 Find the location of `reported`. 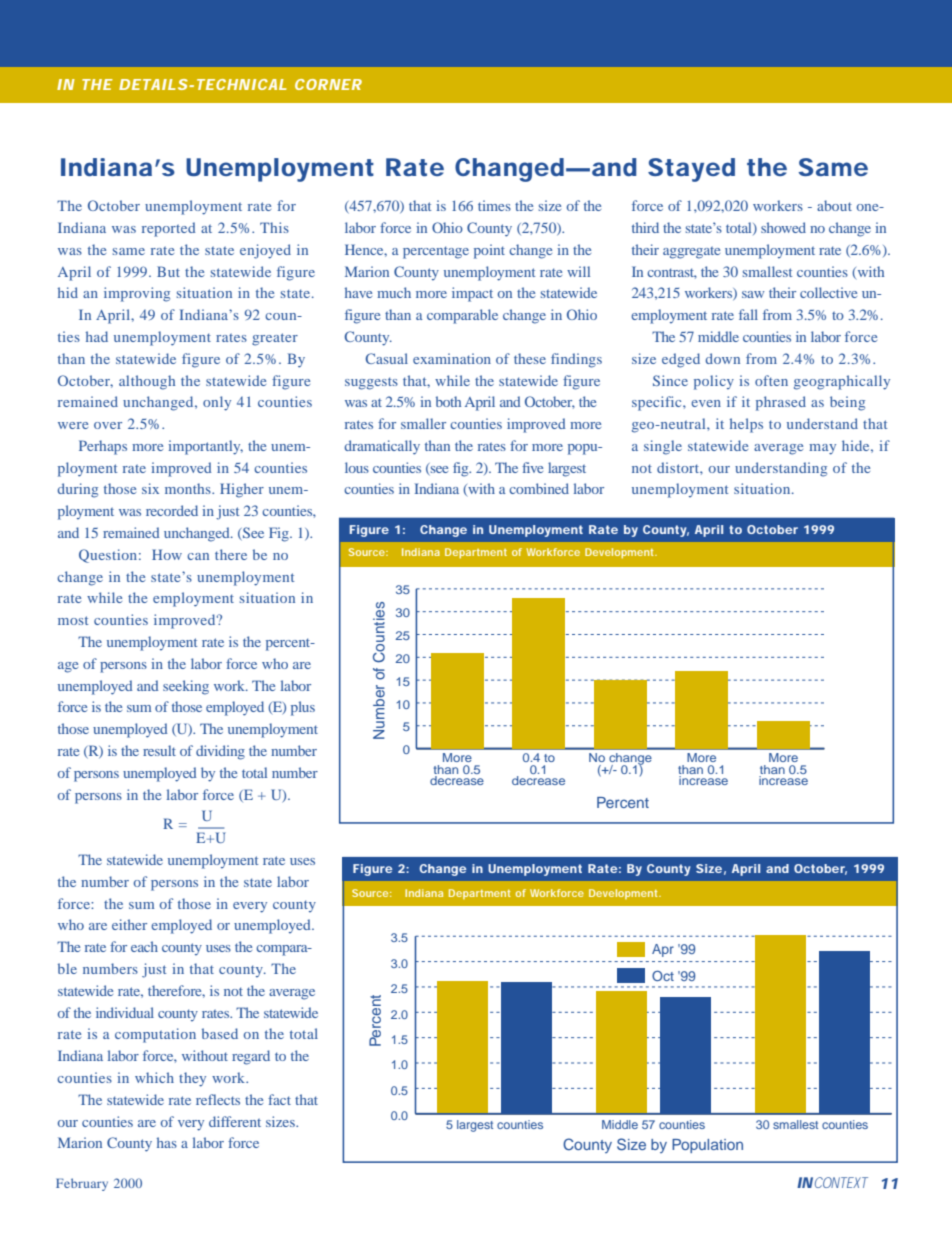

reported is located at coordinates (169, 229).
